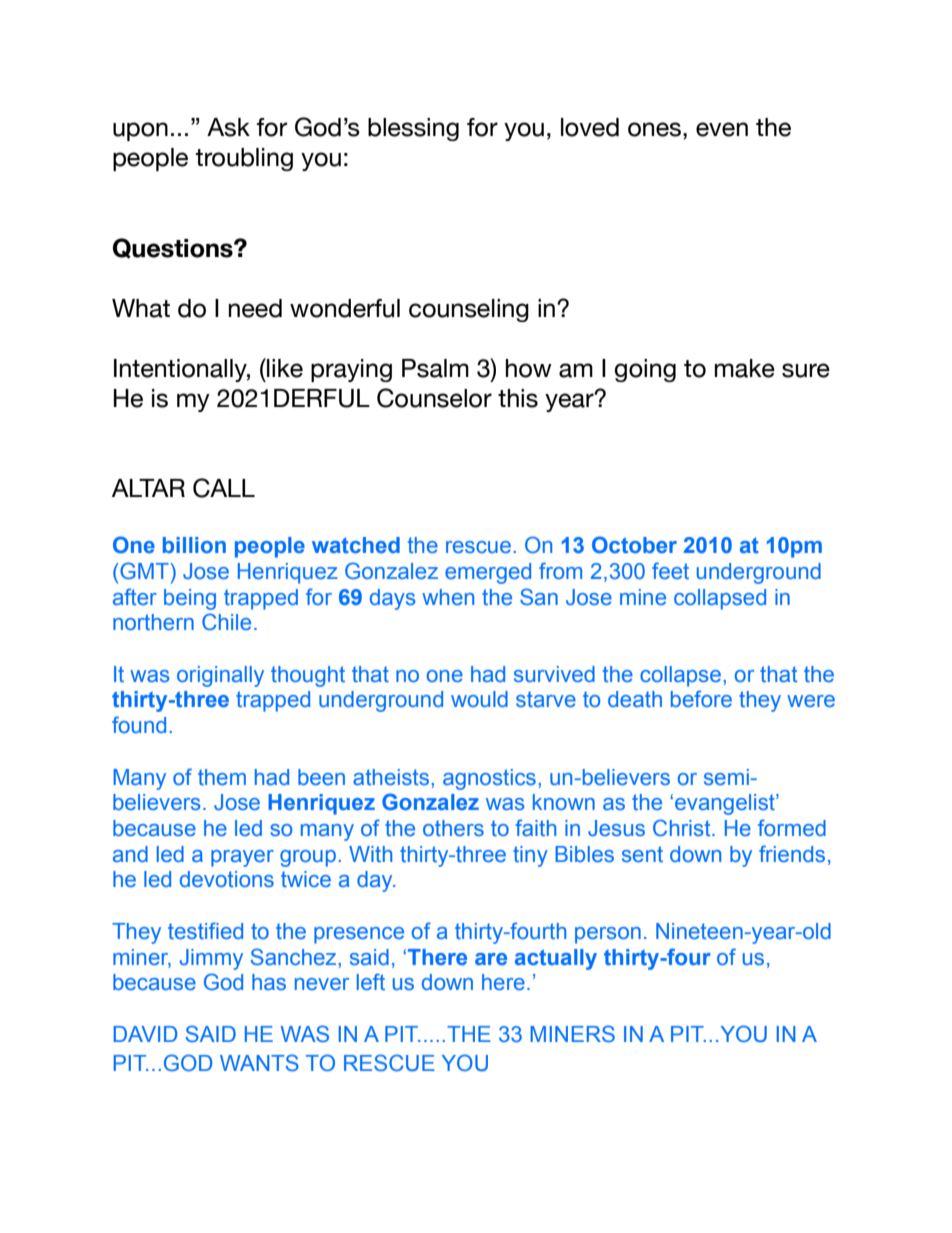  Describe the element at coordinates (608, 935) in the document. I see `person` at that location.
